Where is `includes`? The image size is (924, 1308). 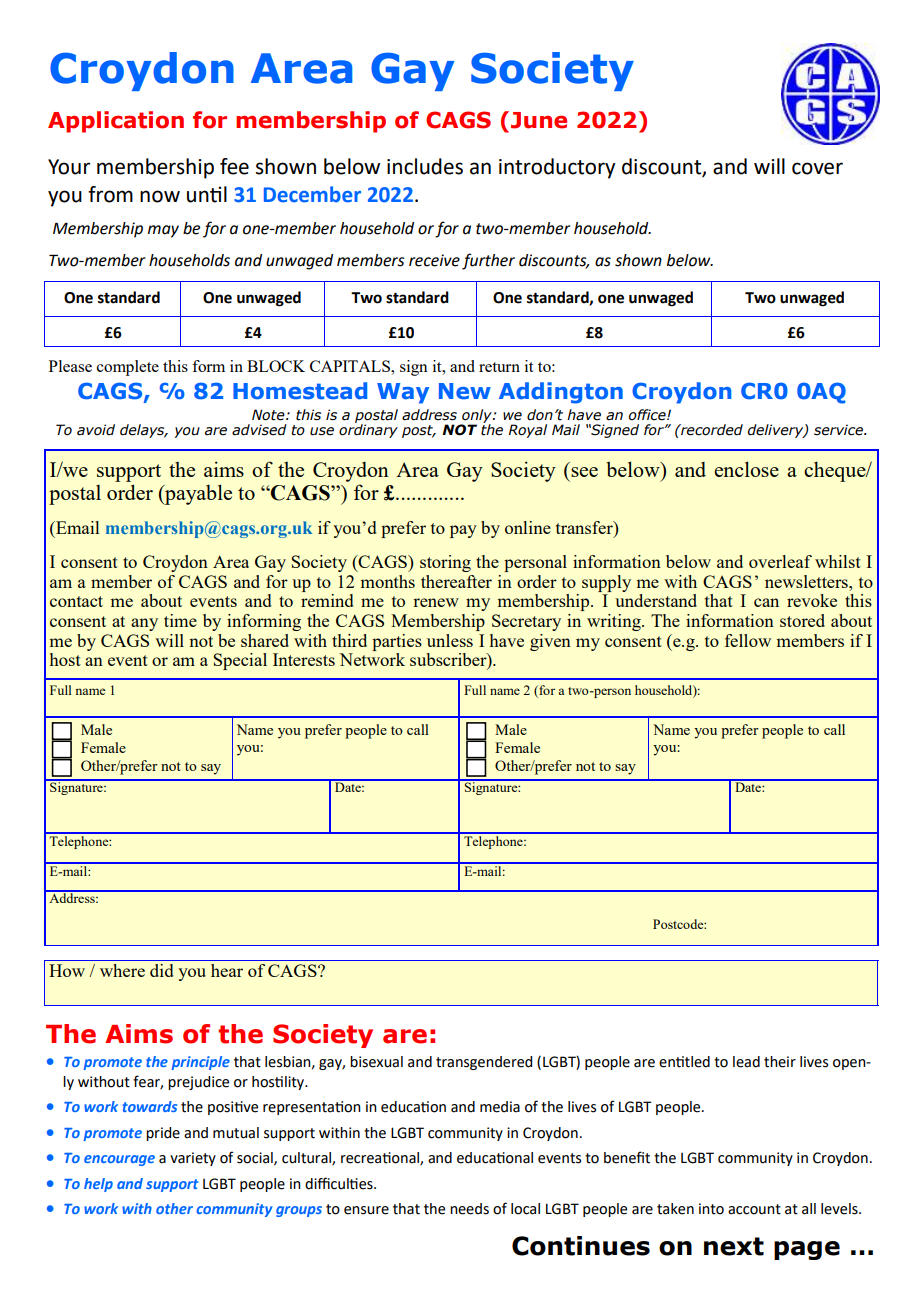
includes is located at coordinates (425, 166).
